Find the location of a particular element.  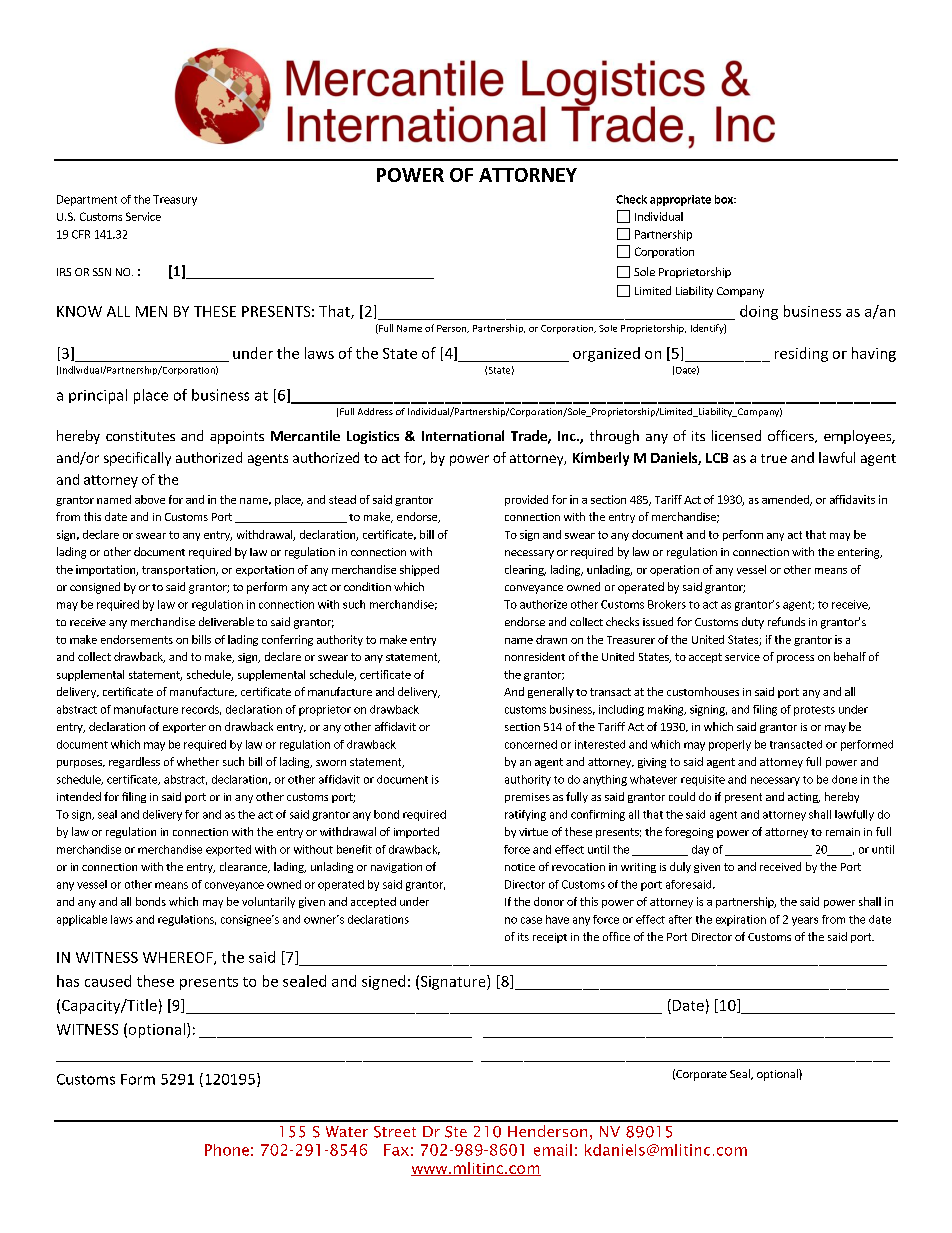

box is located at coordinates (725, 199).
